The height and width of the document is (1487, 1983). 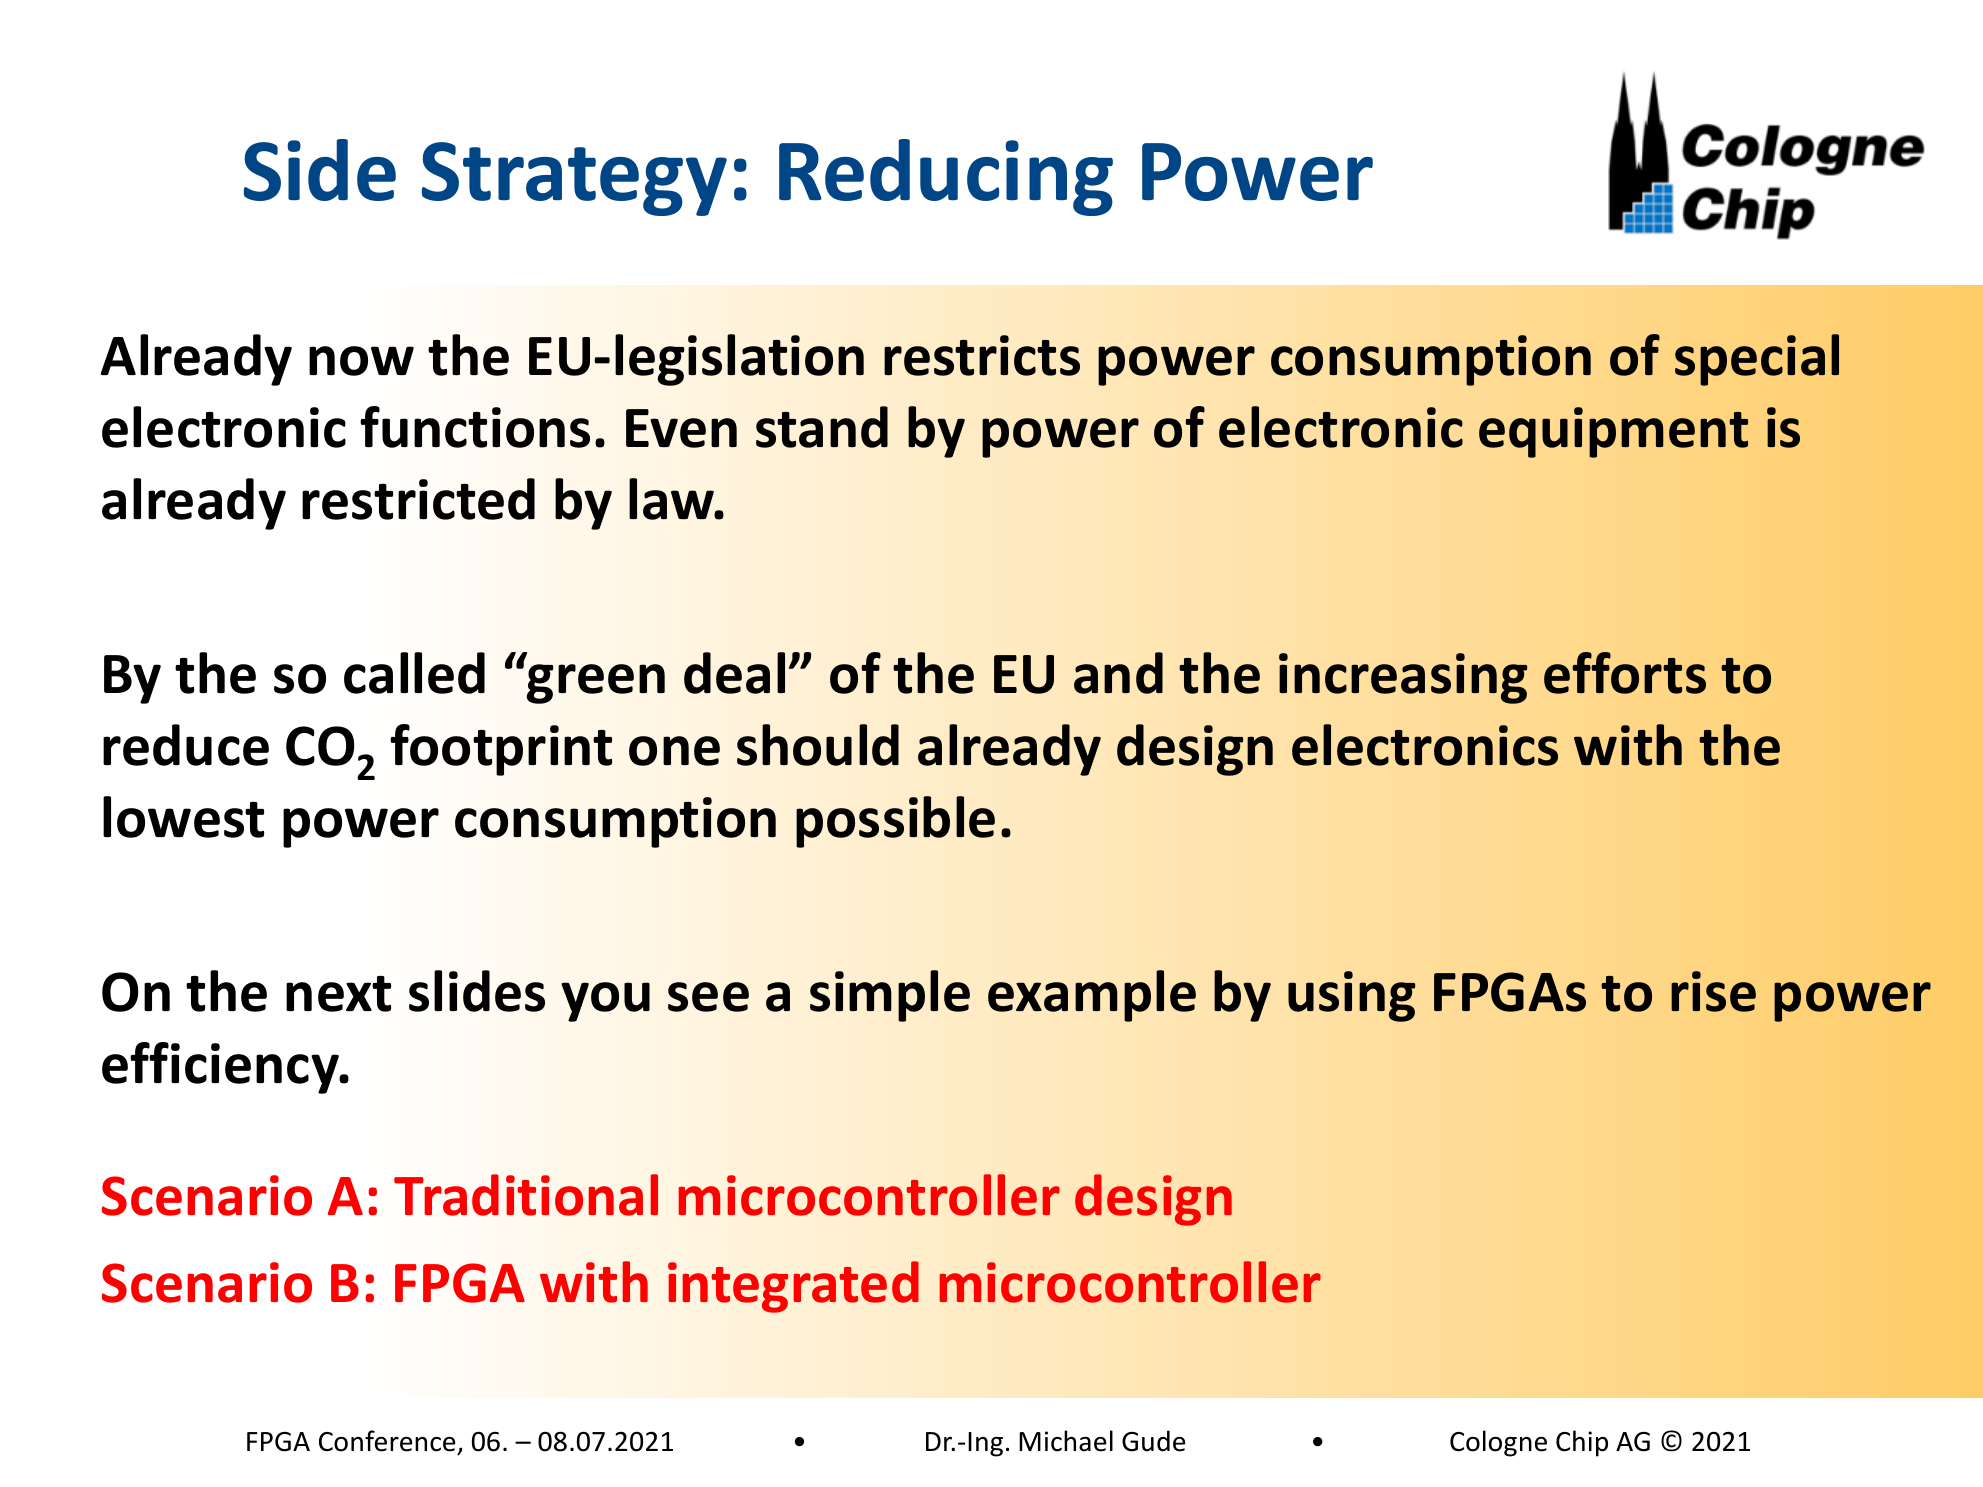 What do you see at coordinates (890, 996) in the document?
I see `simple` at bounding box center [890, 996].
